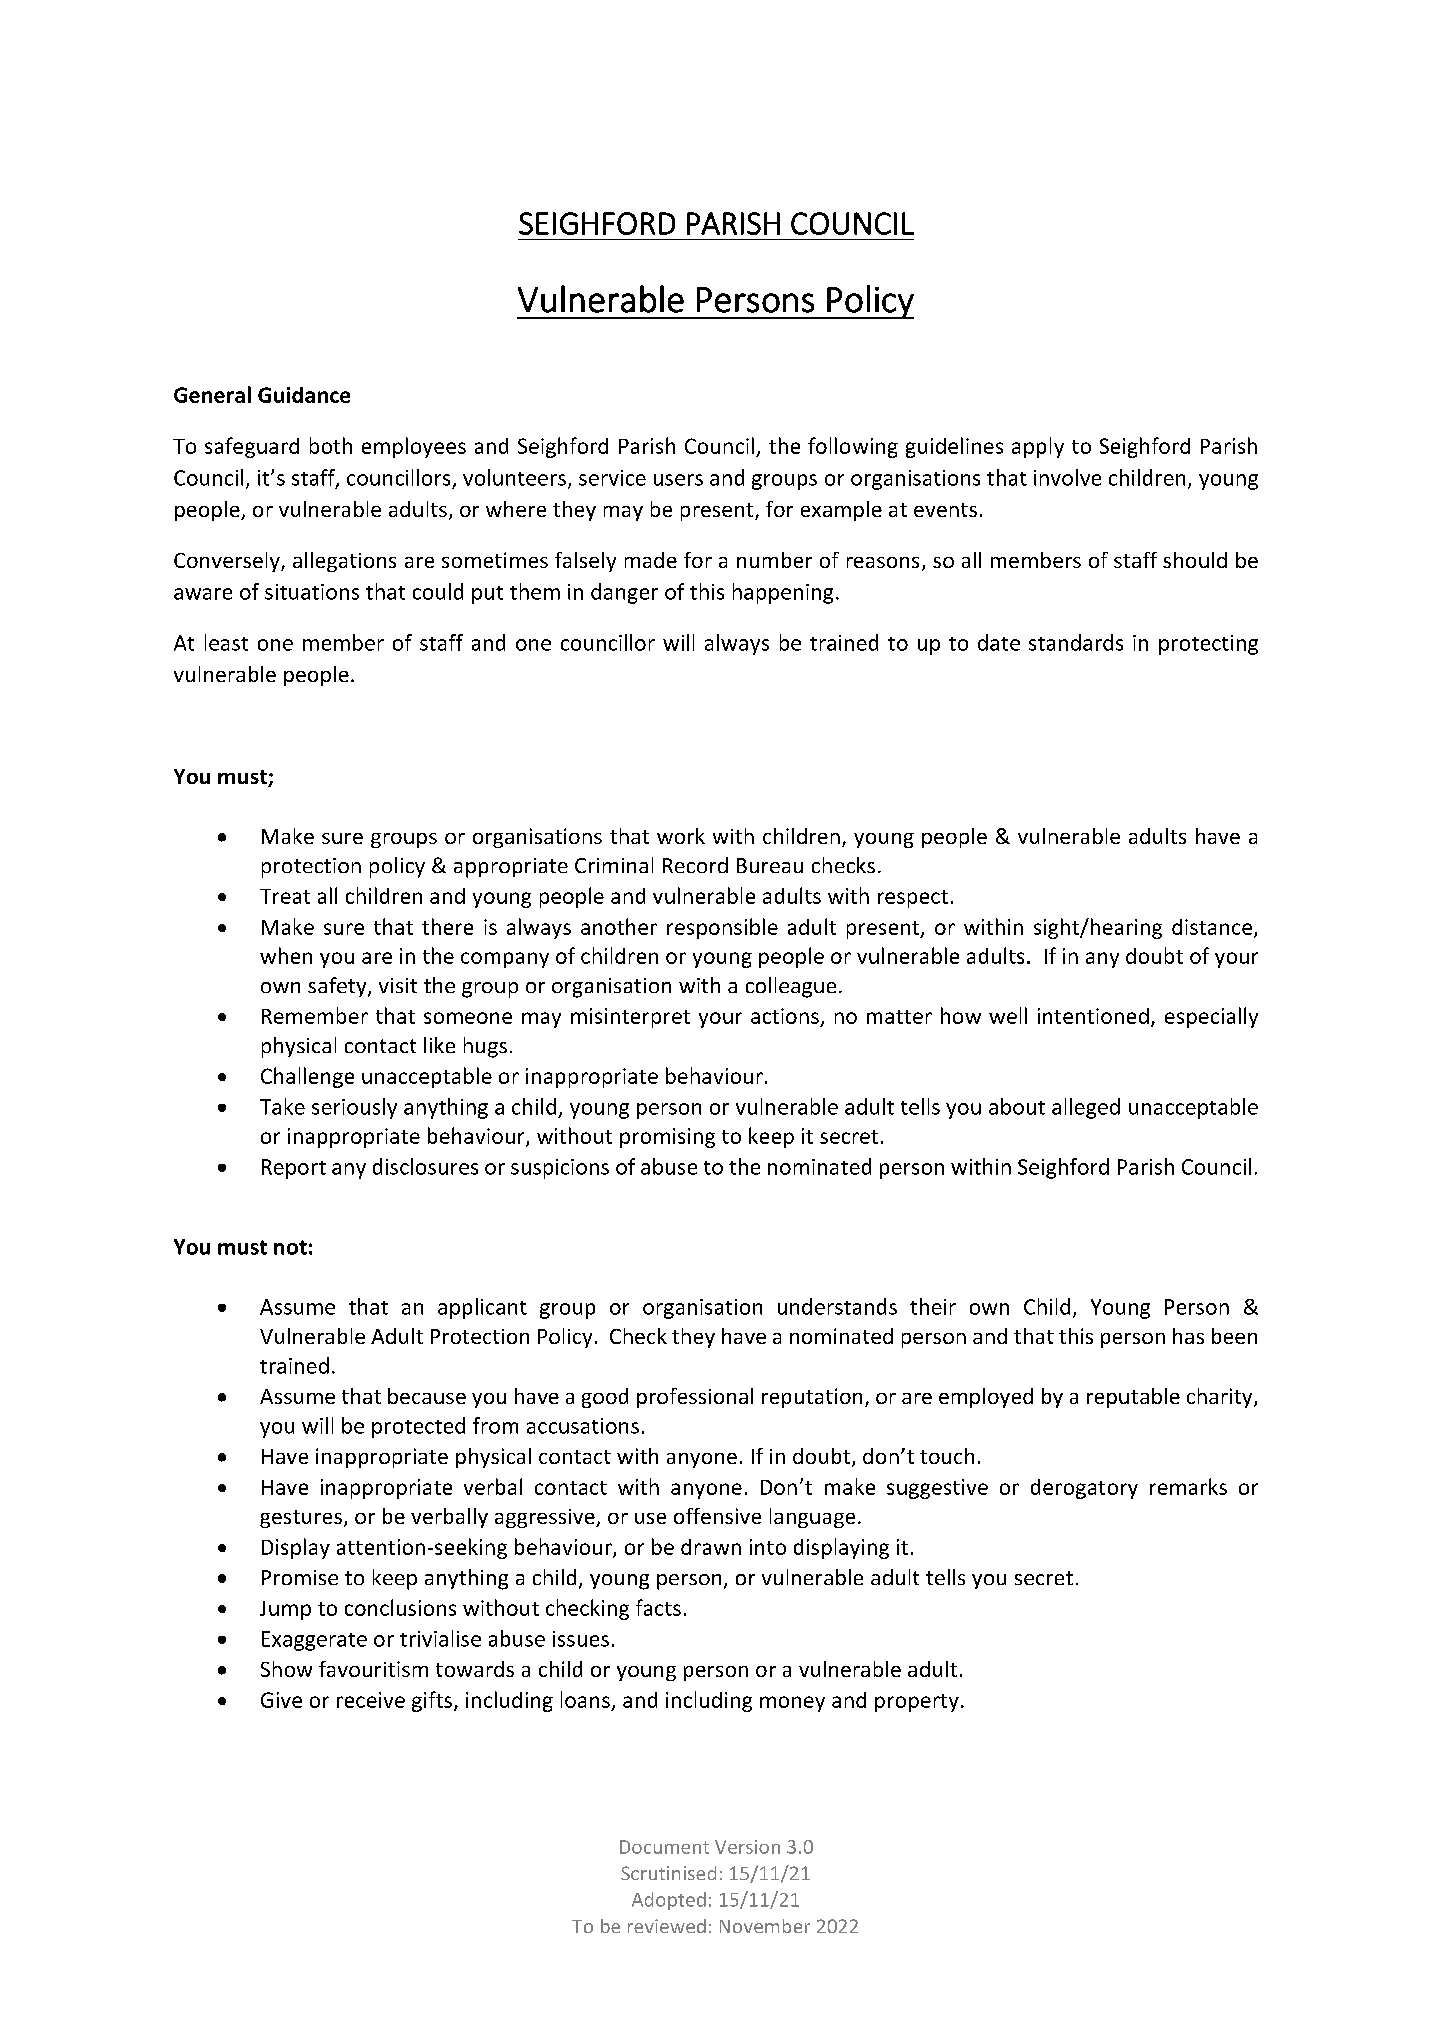 The width and height of the page is (1432, 2024). What do you see at coordinates (371, 1700) in the page?
I see `receive` at bounding box center [371, 1700].
